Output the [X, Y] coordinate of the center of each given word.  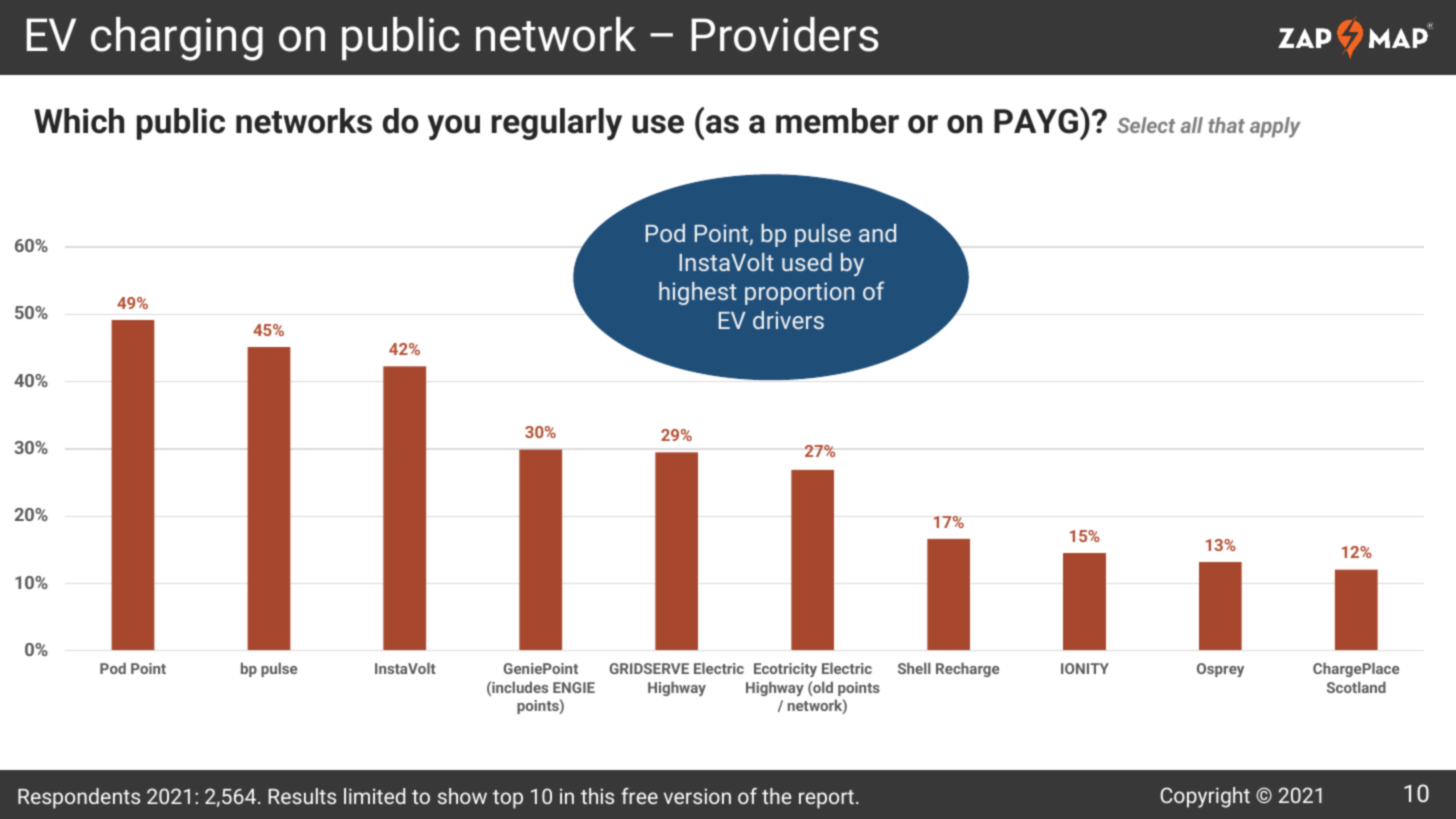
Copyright [1205, 797]
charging [177, 39]
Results [302, 796]
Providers [785, 34]
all [1192, 125]
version [697, 796]
